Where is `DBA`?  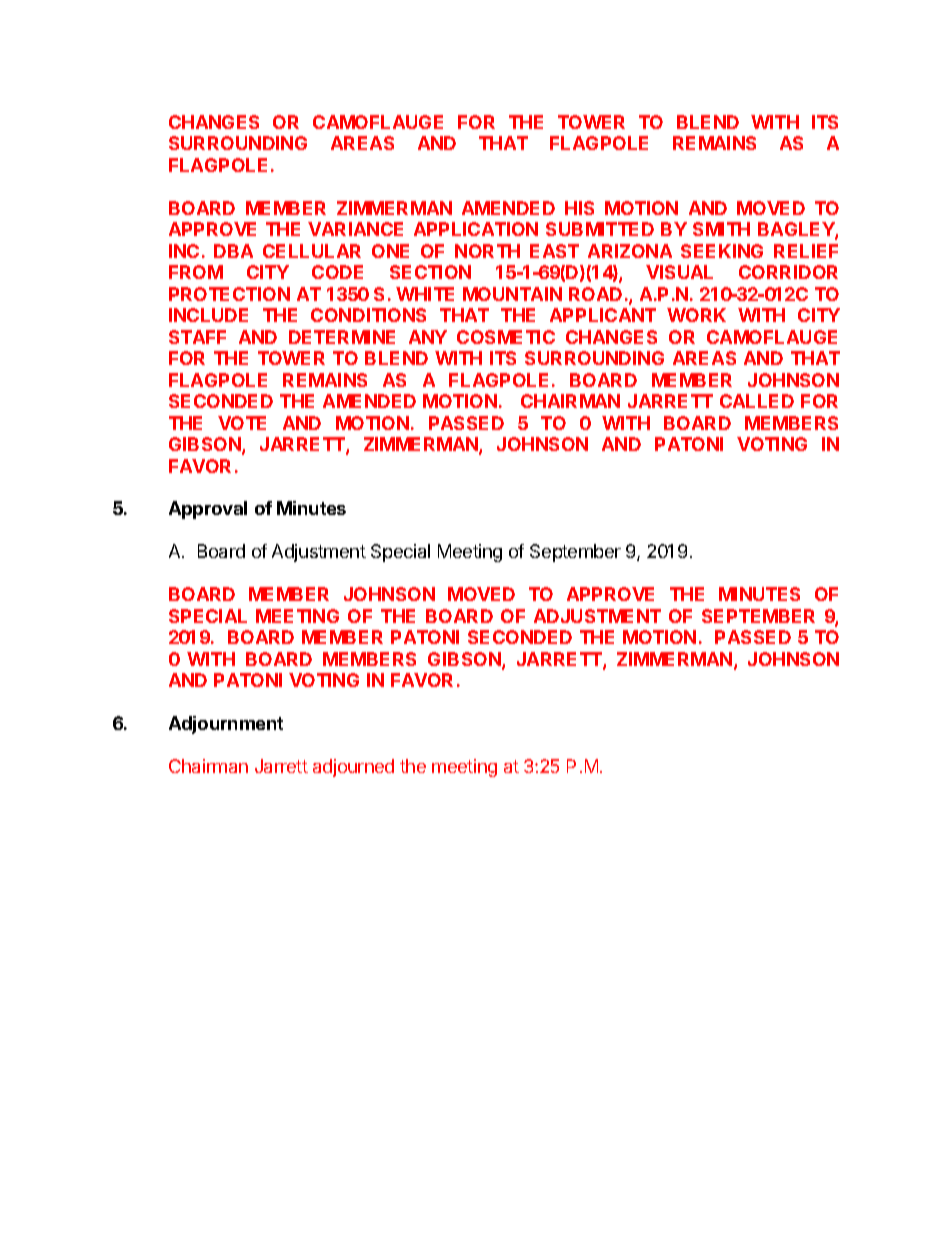
DBA is located at coordinates (233, 251).
